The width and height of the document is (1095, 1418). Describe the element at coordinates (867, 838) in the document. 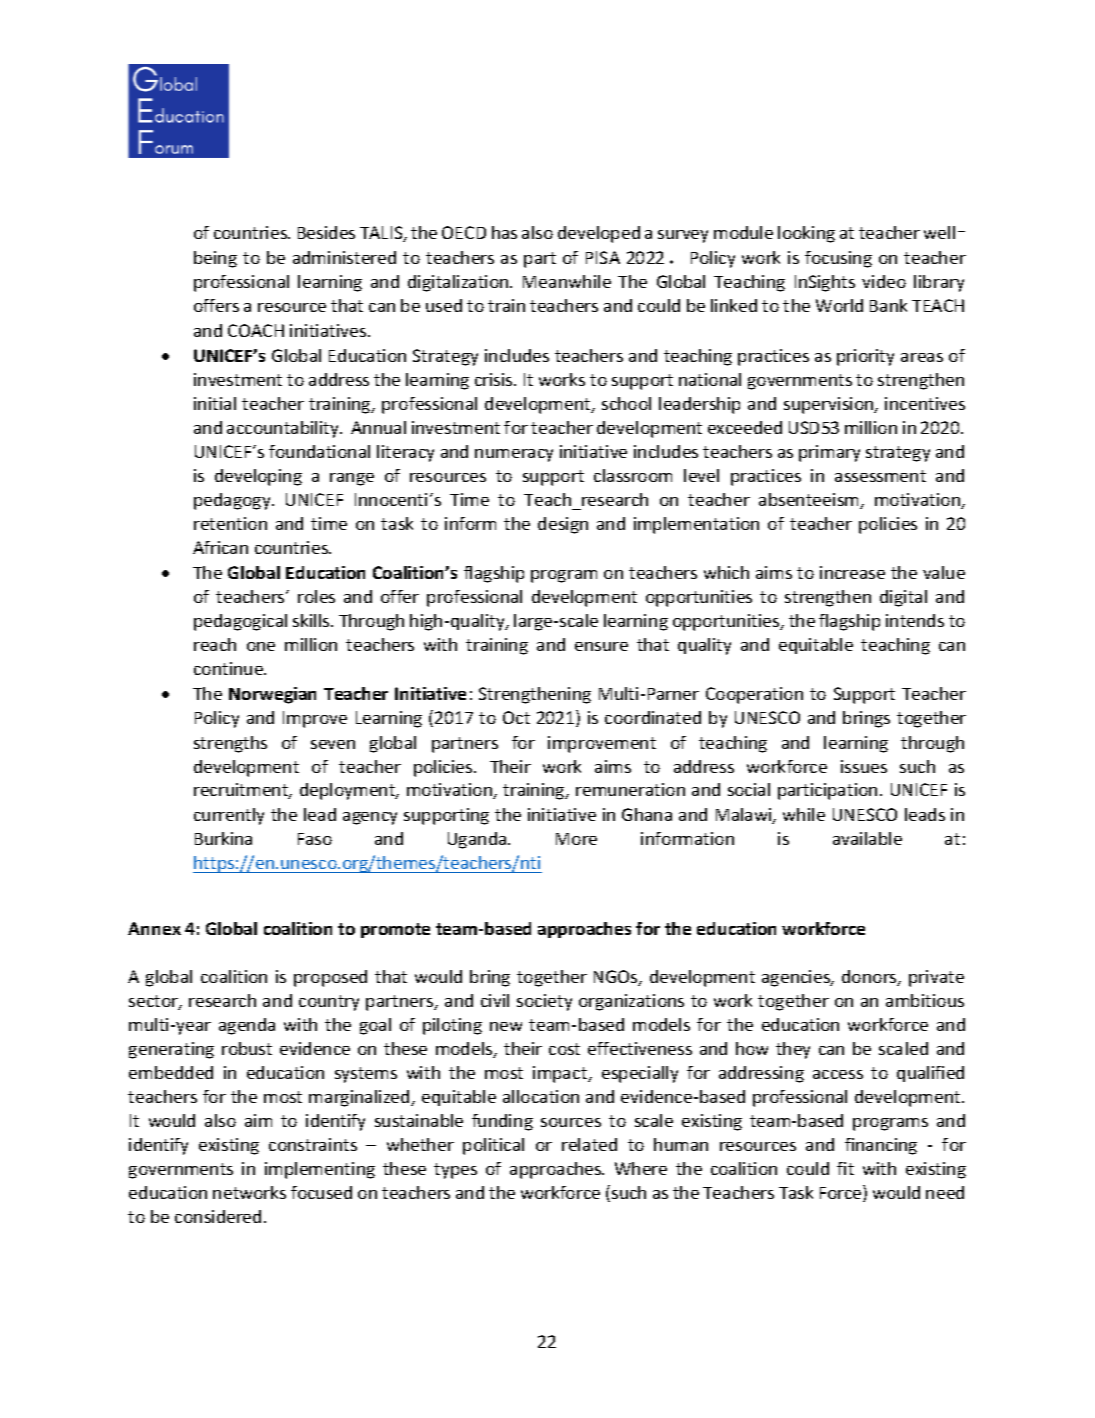

I see `available` at that location.
